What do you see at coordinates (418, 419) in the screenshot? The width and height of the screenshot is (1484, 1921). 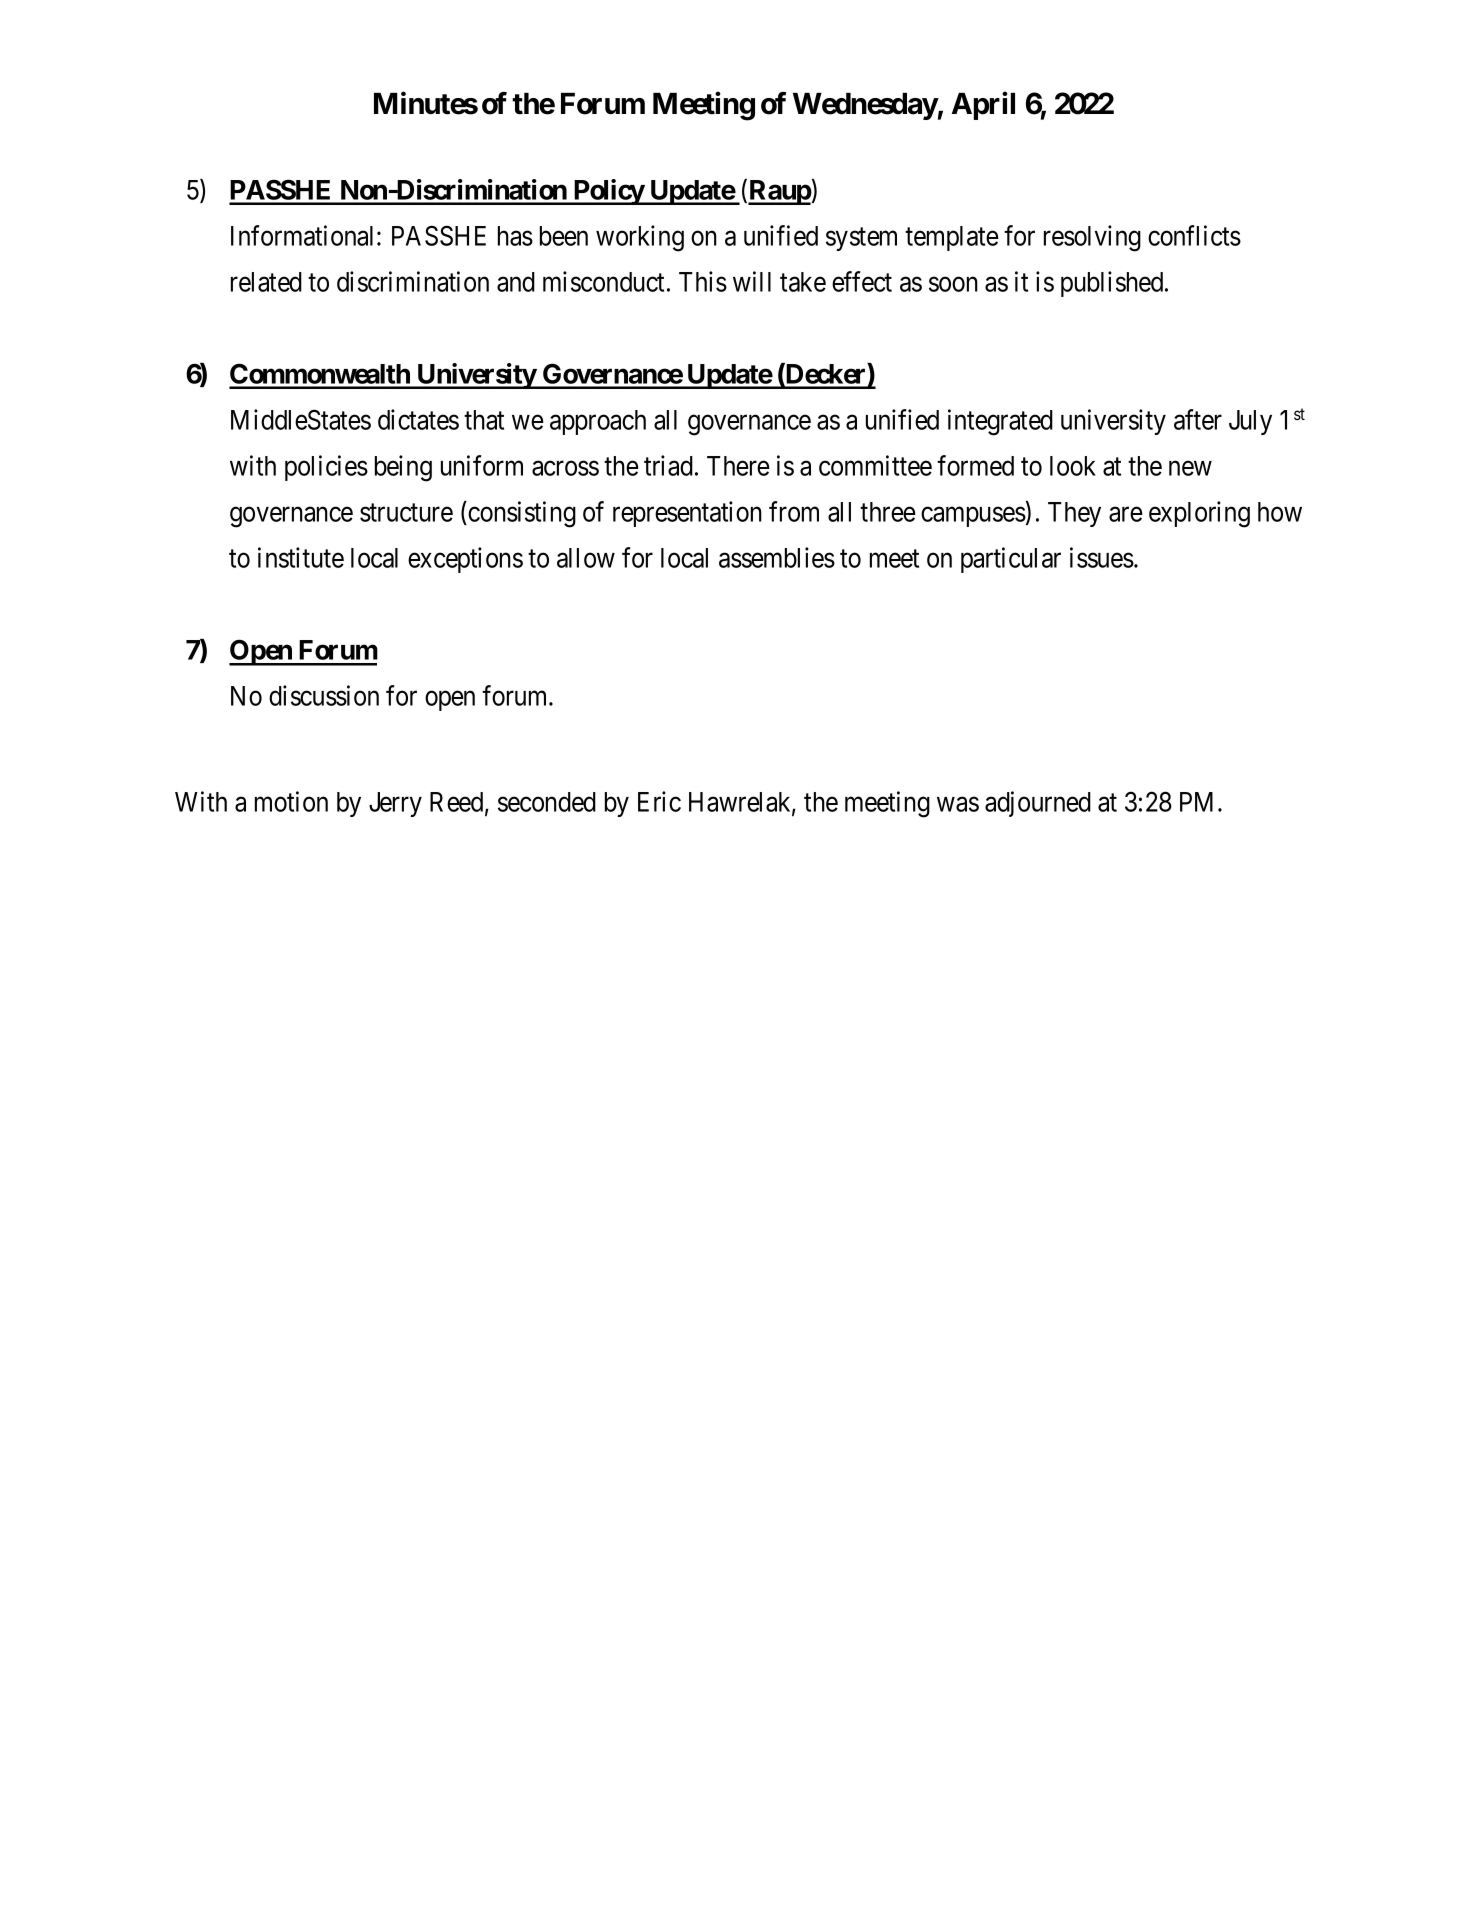 I see `dictates` at bounding box center [418, 419].
